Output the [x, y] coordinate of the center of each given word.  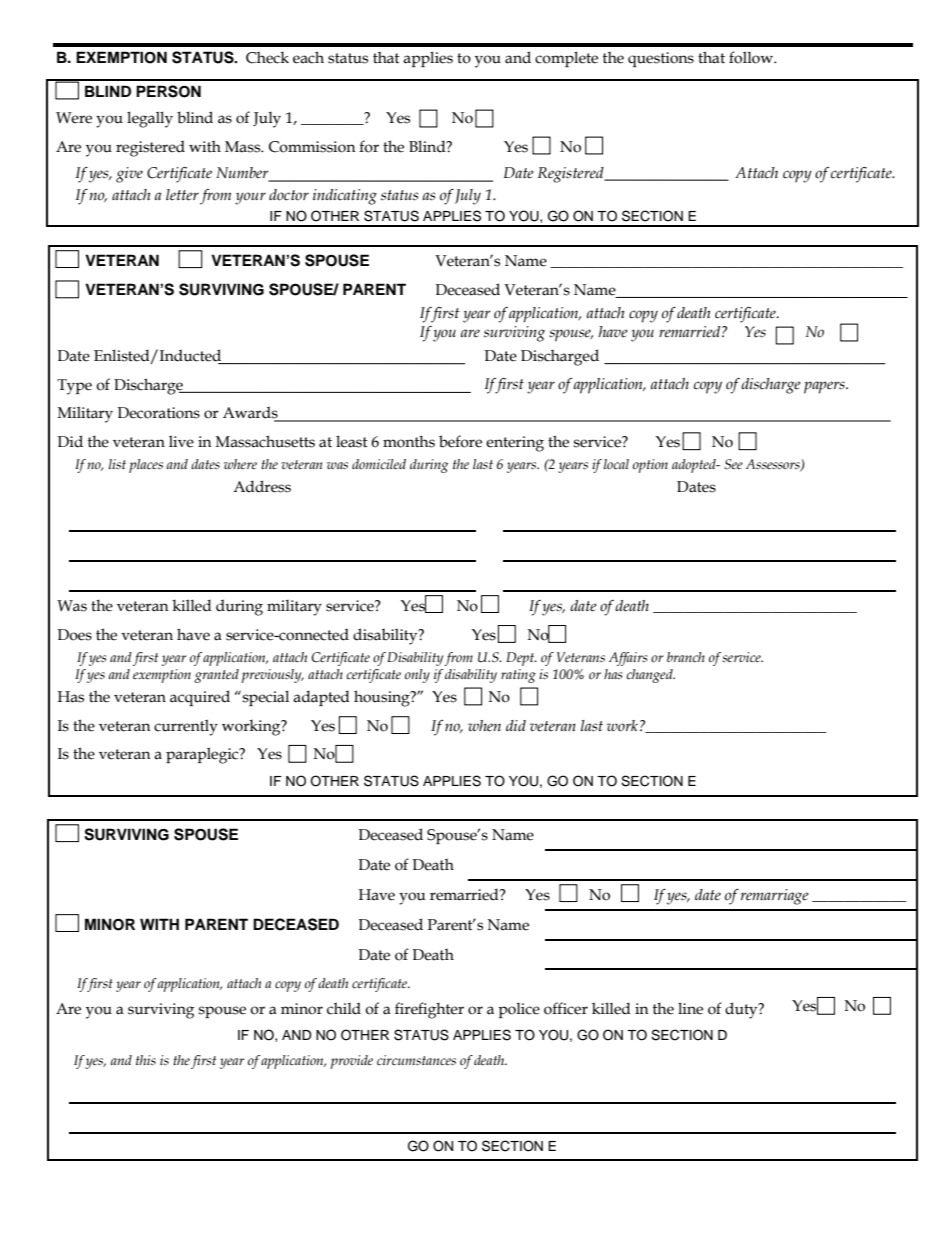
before [460, 441]
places [146, 466]
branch [686, 657]
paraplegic [203, 755]
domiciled [379, 464]
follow [752, 57]
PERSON [168, 91]
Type [74, 387]
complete [566, 59]
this [146, 1060]
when [484, 726]
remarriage [775, 897]
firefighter [429, 1010]
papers [825, 387]
